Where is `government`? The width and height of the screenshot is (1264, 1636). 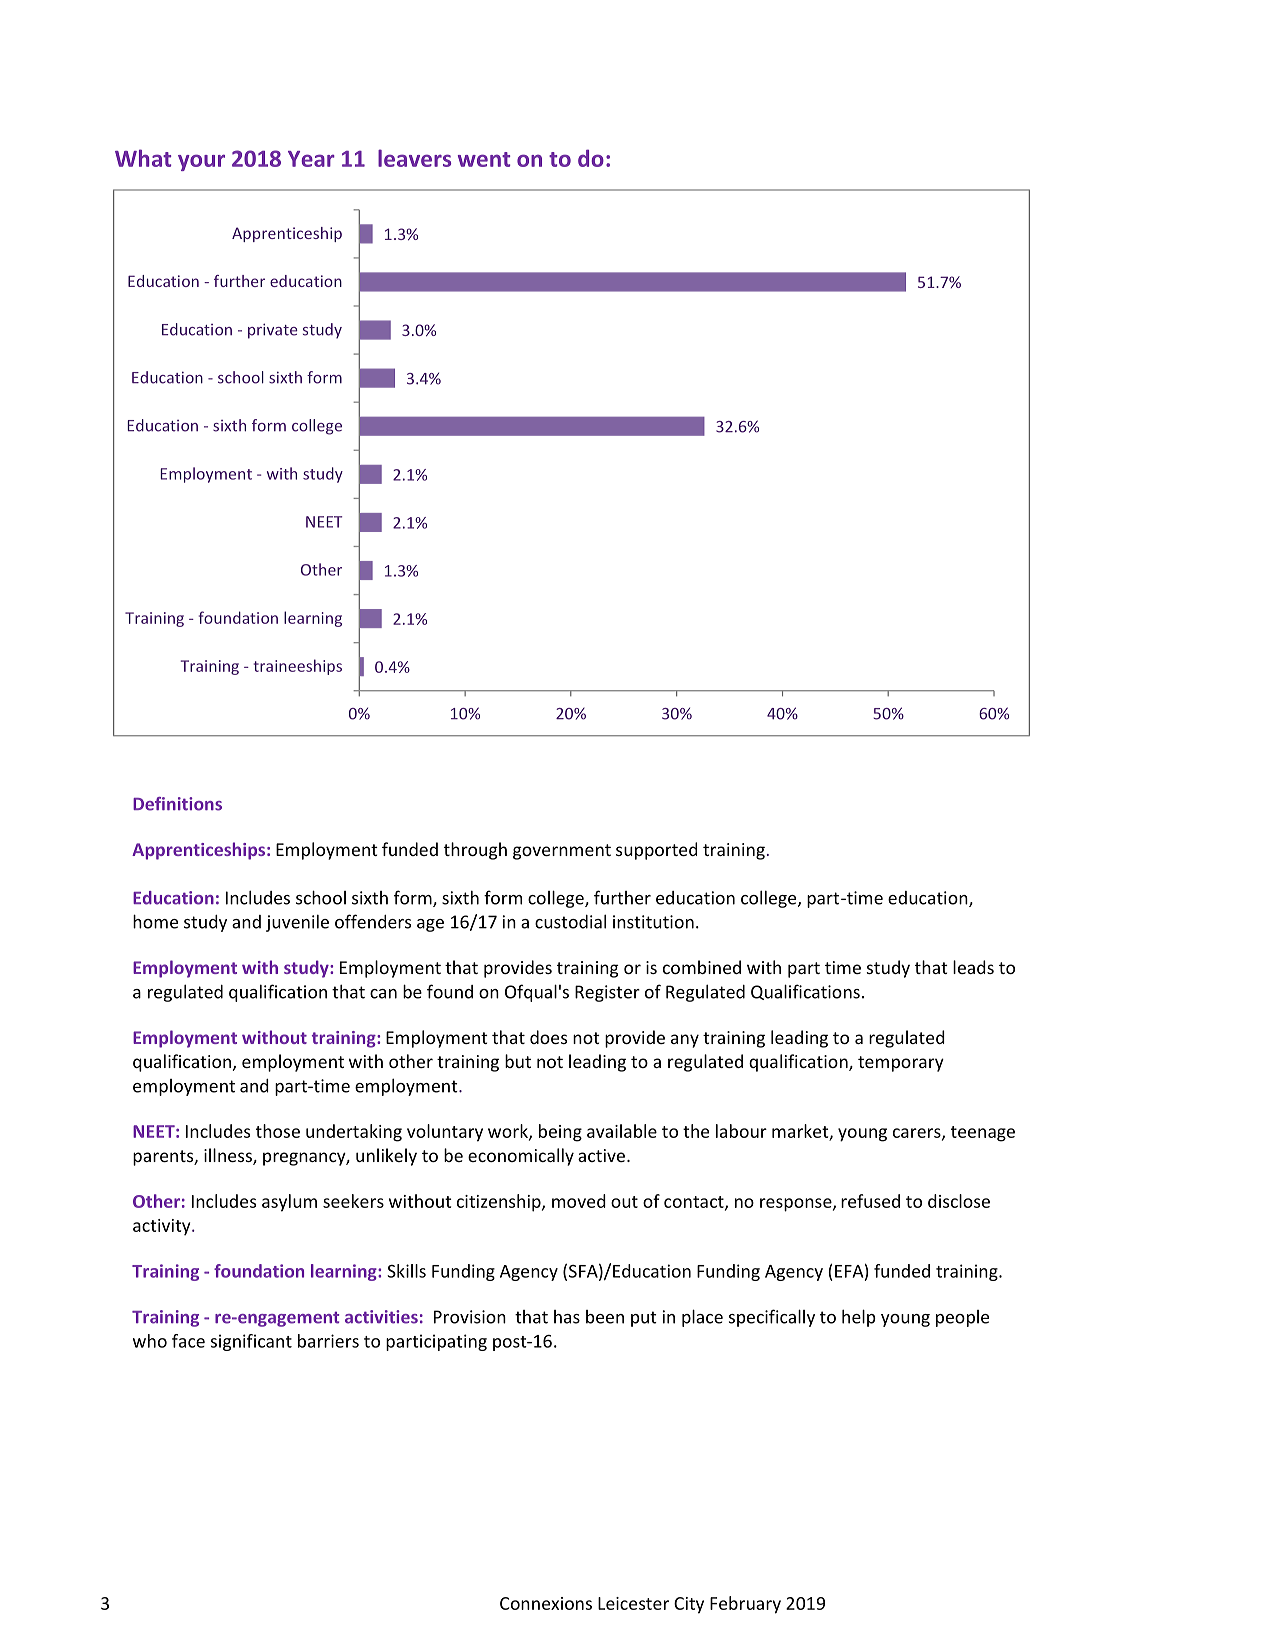 government is located at coordinates (562, 852).
